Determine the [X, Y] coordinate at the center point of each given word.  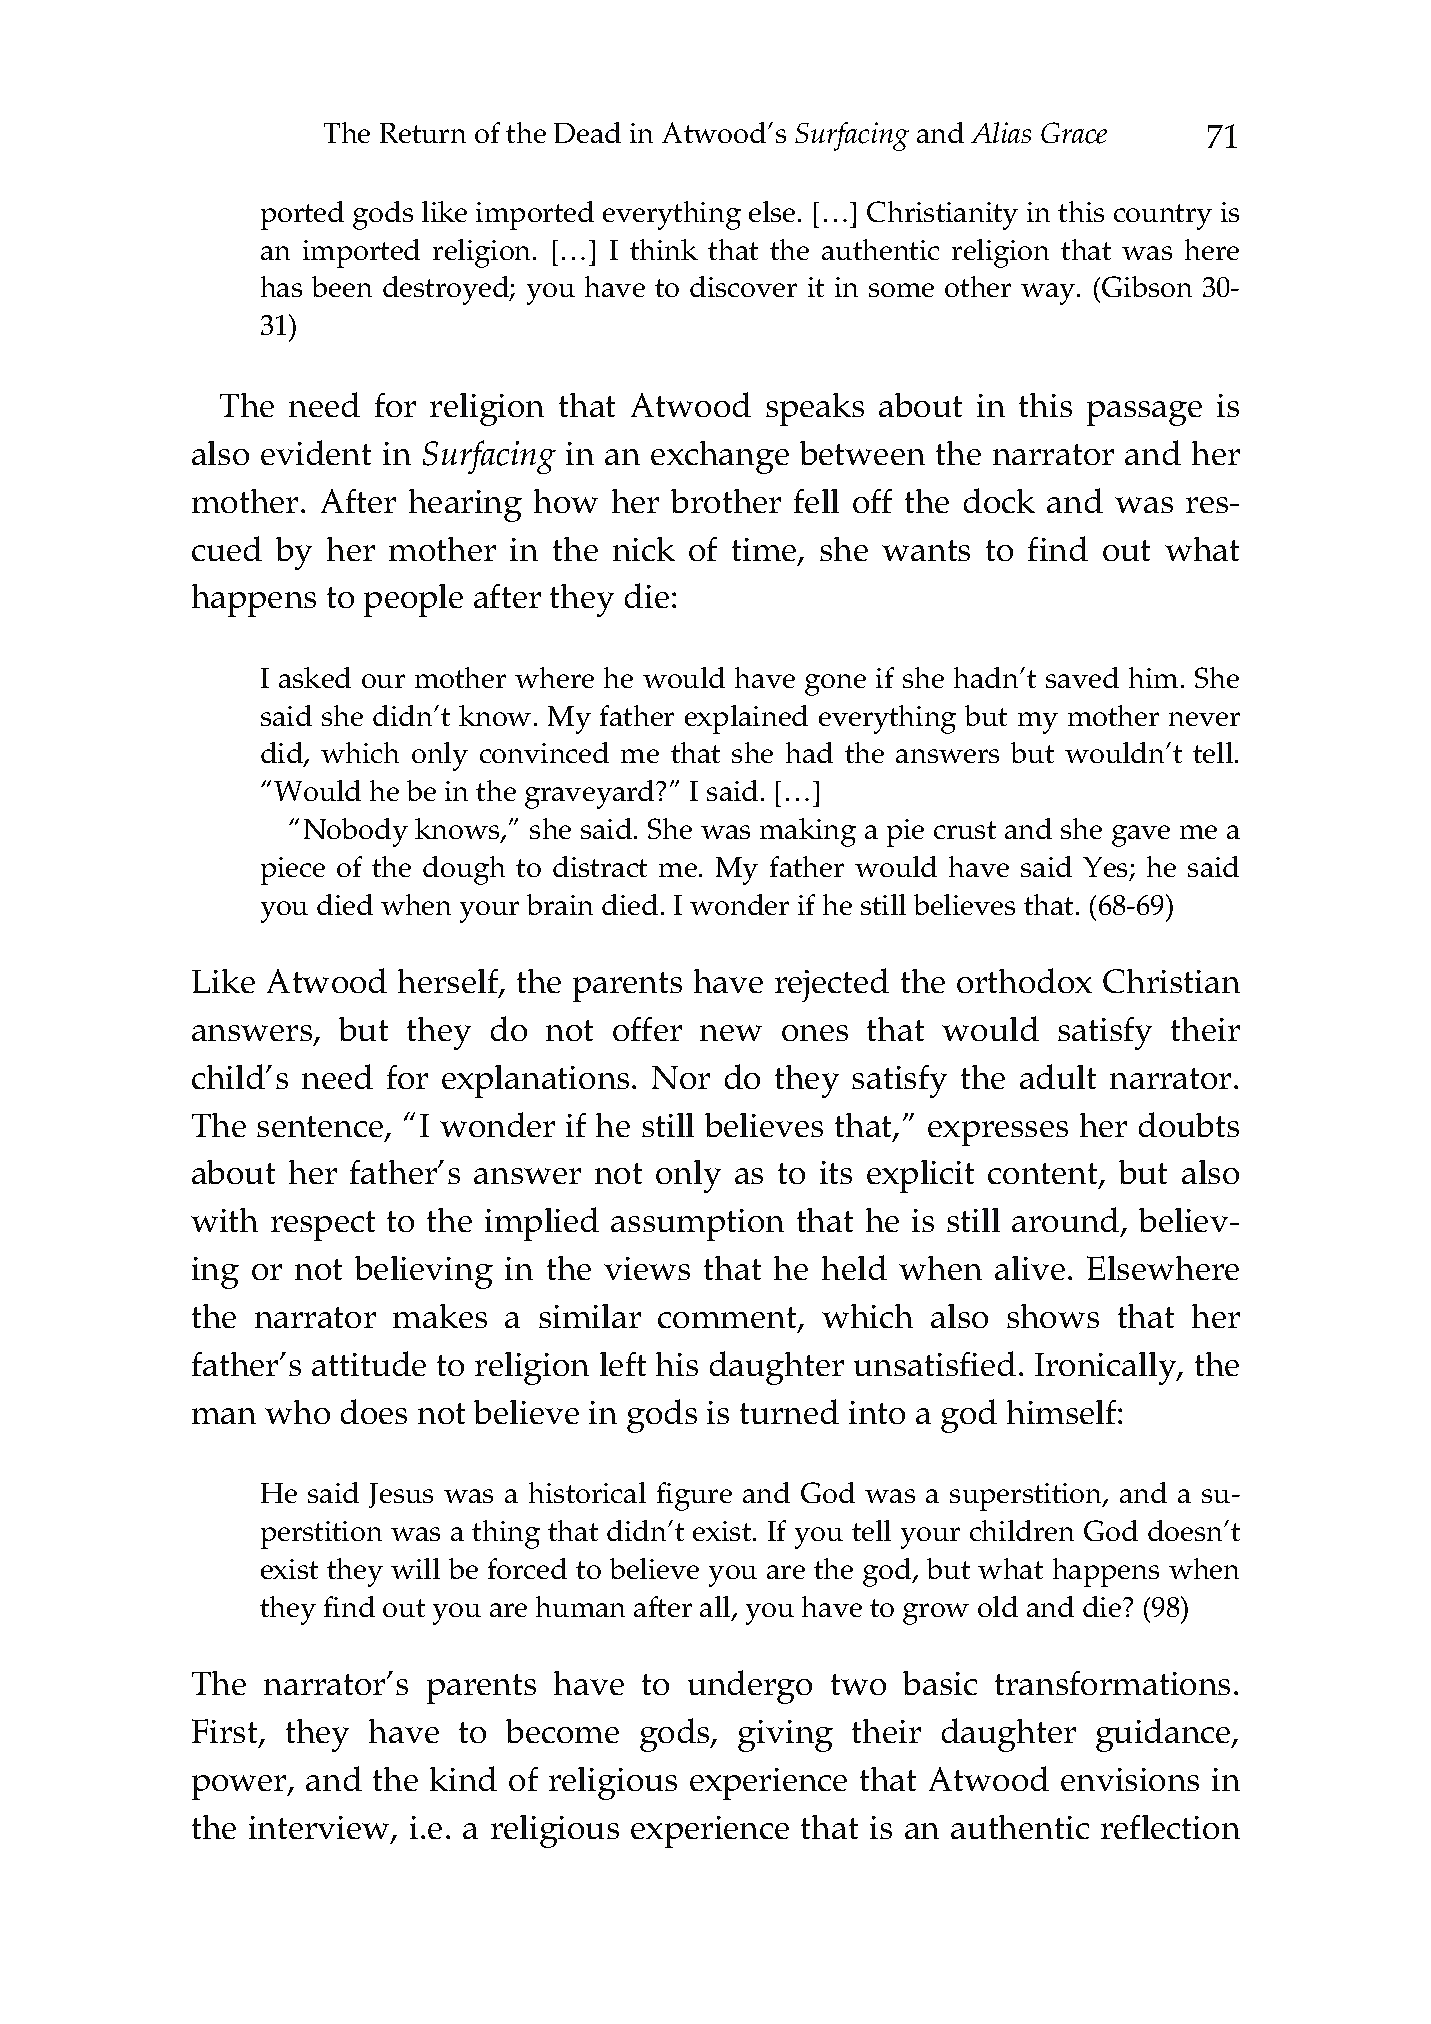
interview [321, 1829]
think [664, 249]
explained [746, 719]
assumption [697, 1225]
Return [423, 133]
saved [1082, 677]
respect [323, 1226]
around [1067, 1221]
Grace [1074, 133]
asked [315, 677]
